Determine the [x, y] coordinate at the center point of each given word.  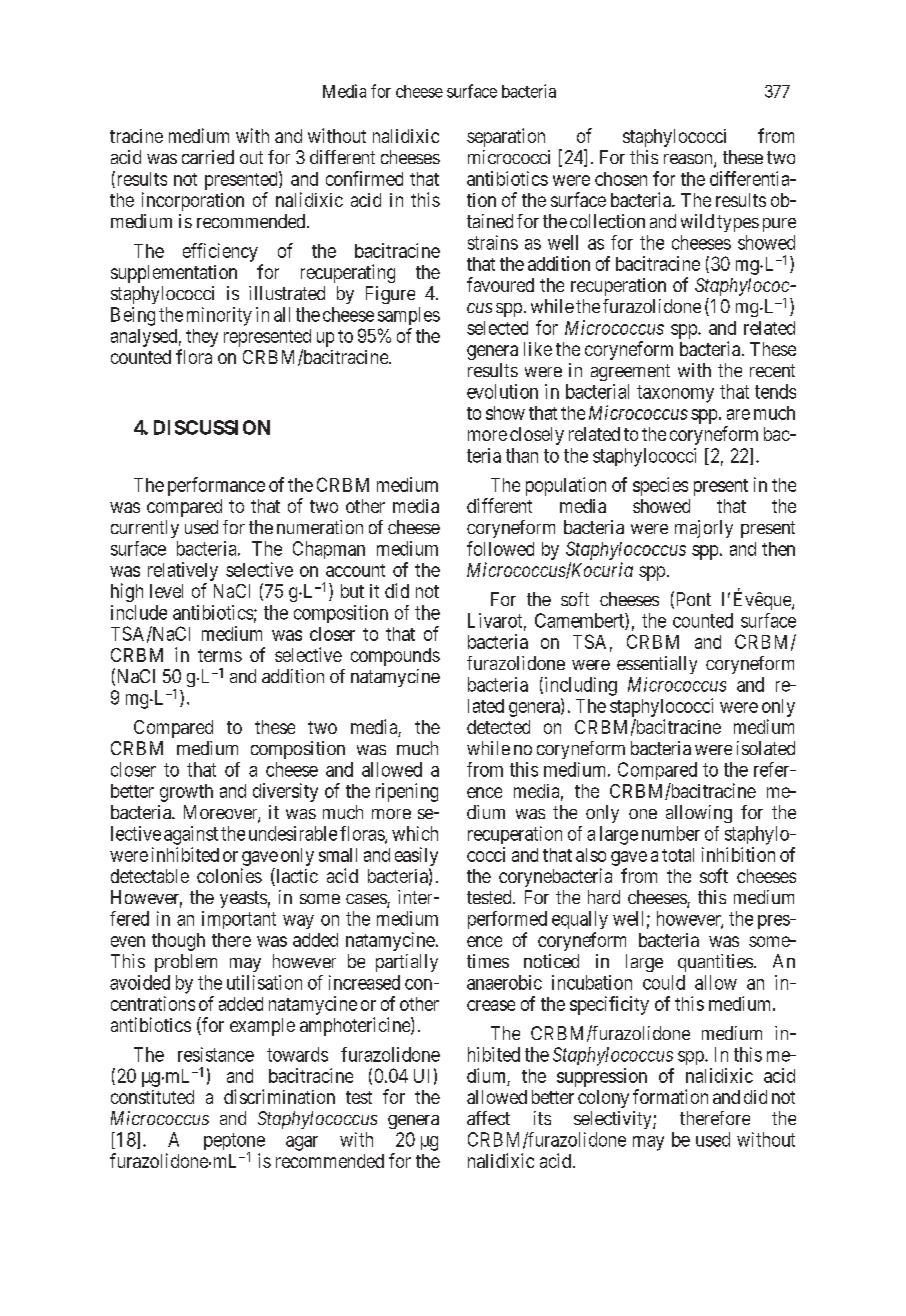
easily [416, 856]
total [678, 855]
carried [208, 157]
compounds [395, 657]
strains [493, 242]
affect [488, 1118]
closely [537, 436]
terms [220, 655]
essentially [657, 665]
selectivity [614, 1120]
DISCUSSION [212, 427]
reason [689, 160]
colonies [229, 875]
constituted [152, 1097]
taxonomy [675, 394]
